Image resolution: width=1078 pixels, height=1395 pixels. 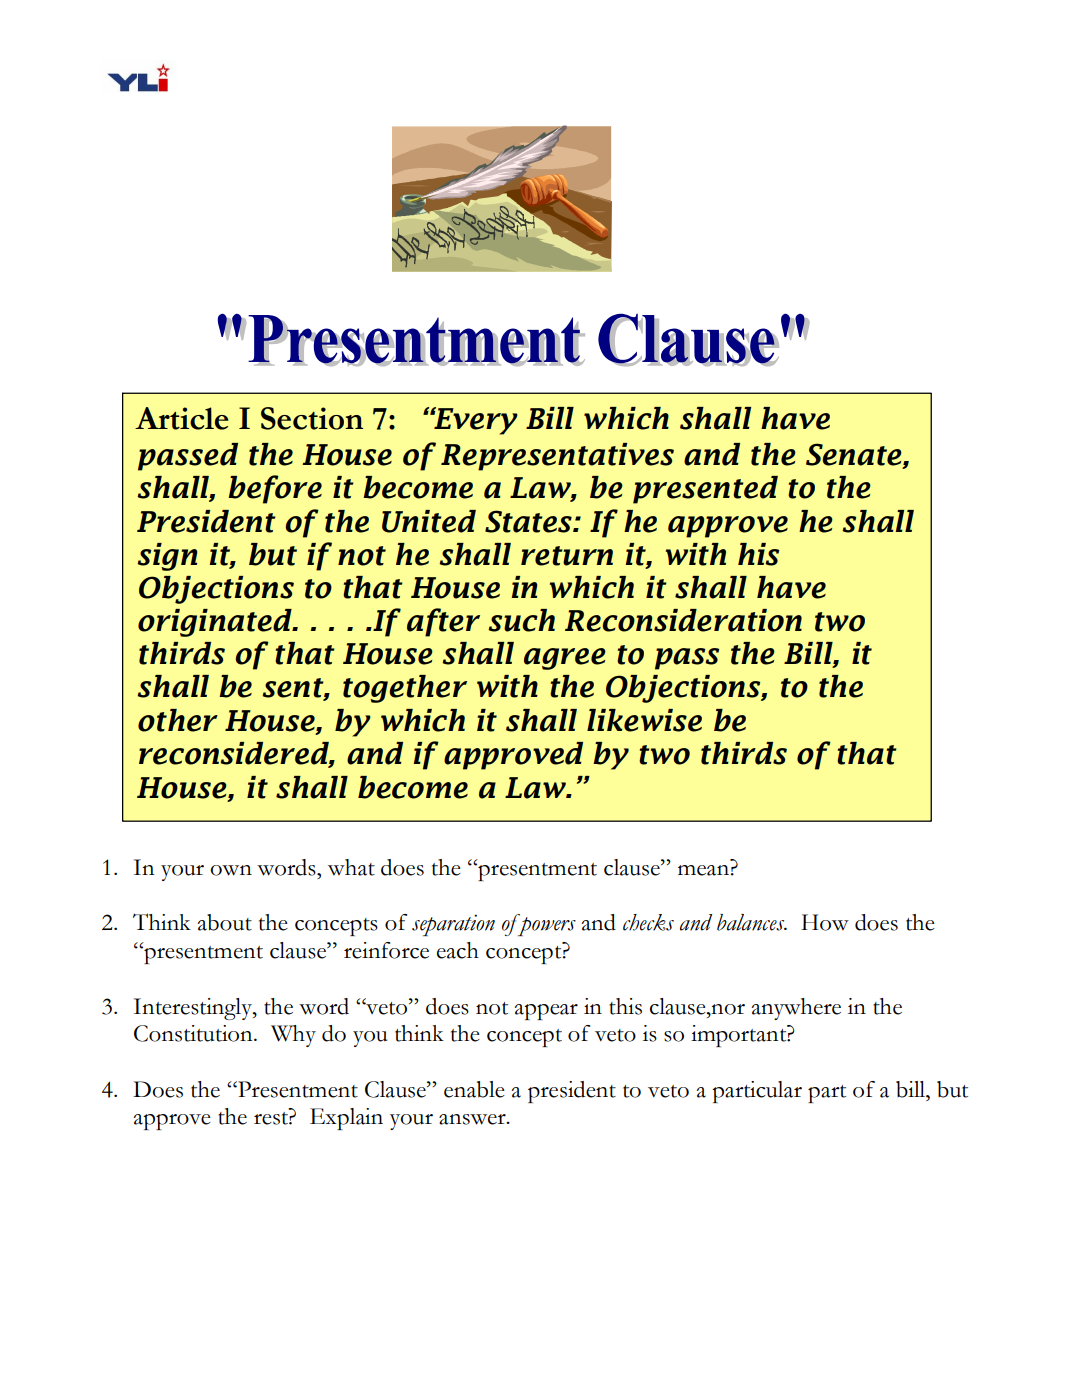 I want to click on Senate, so click(x=855, y=455).
